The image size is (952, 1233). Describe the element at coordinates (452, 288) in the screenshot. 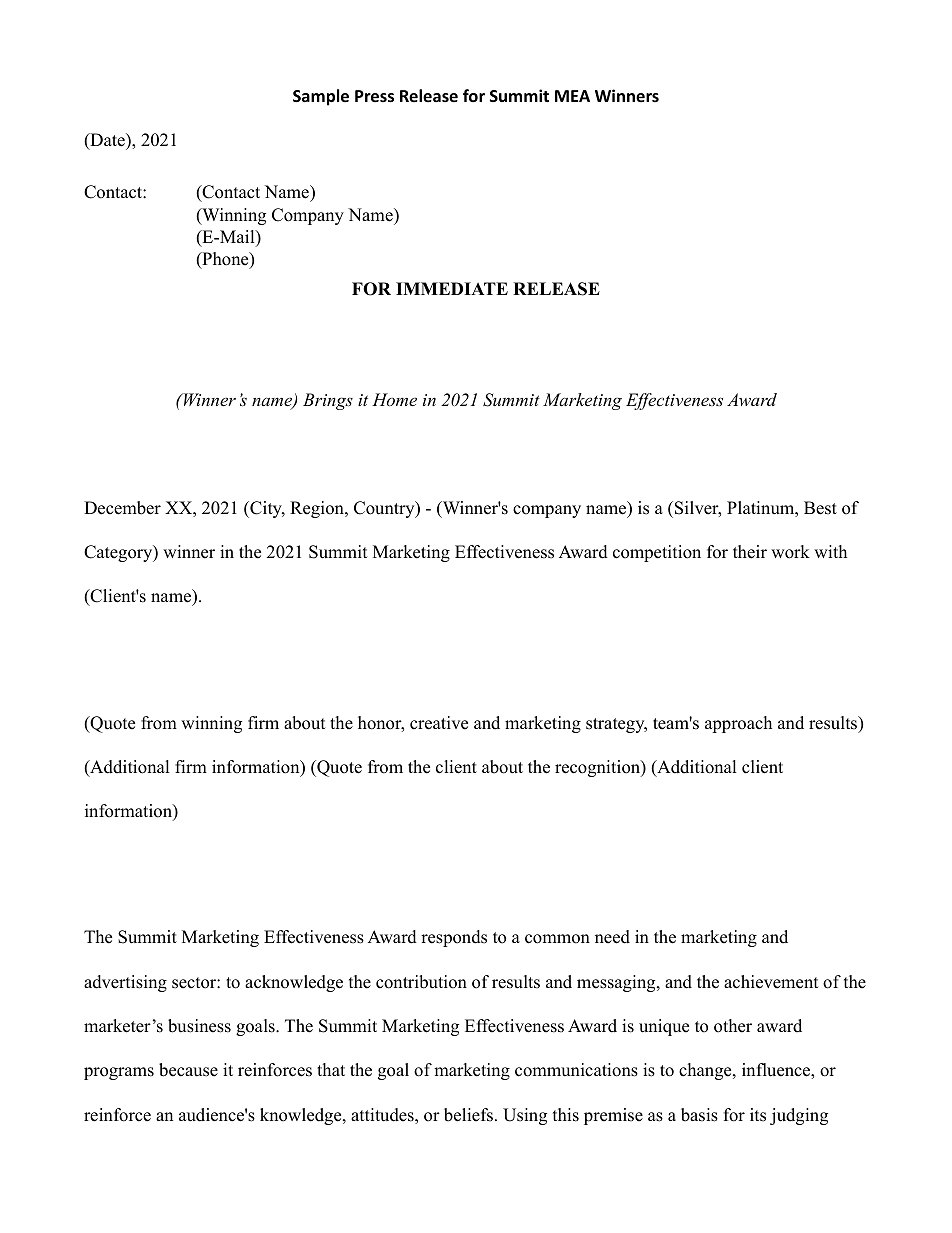

I see `IMMEDIATE` at that location.
